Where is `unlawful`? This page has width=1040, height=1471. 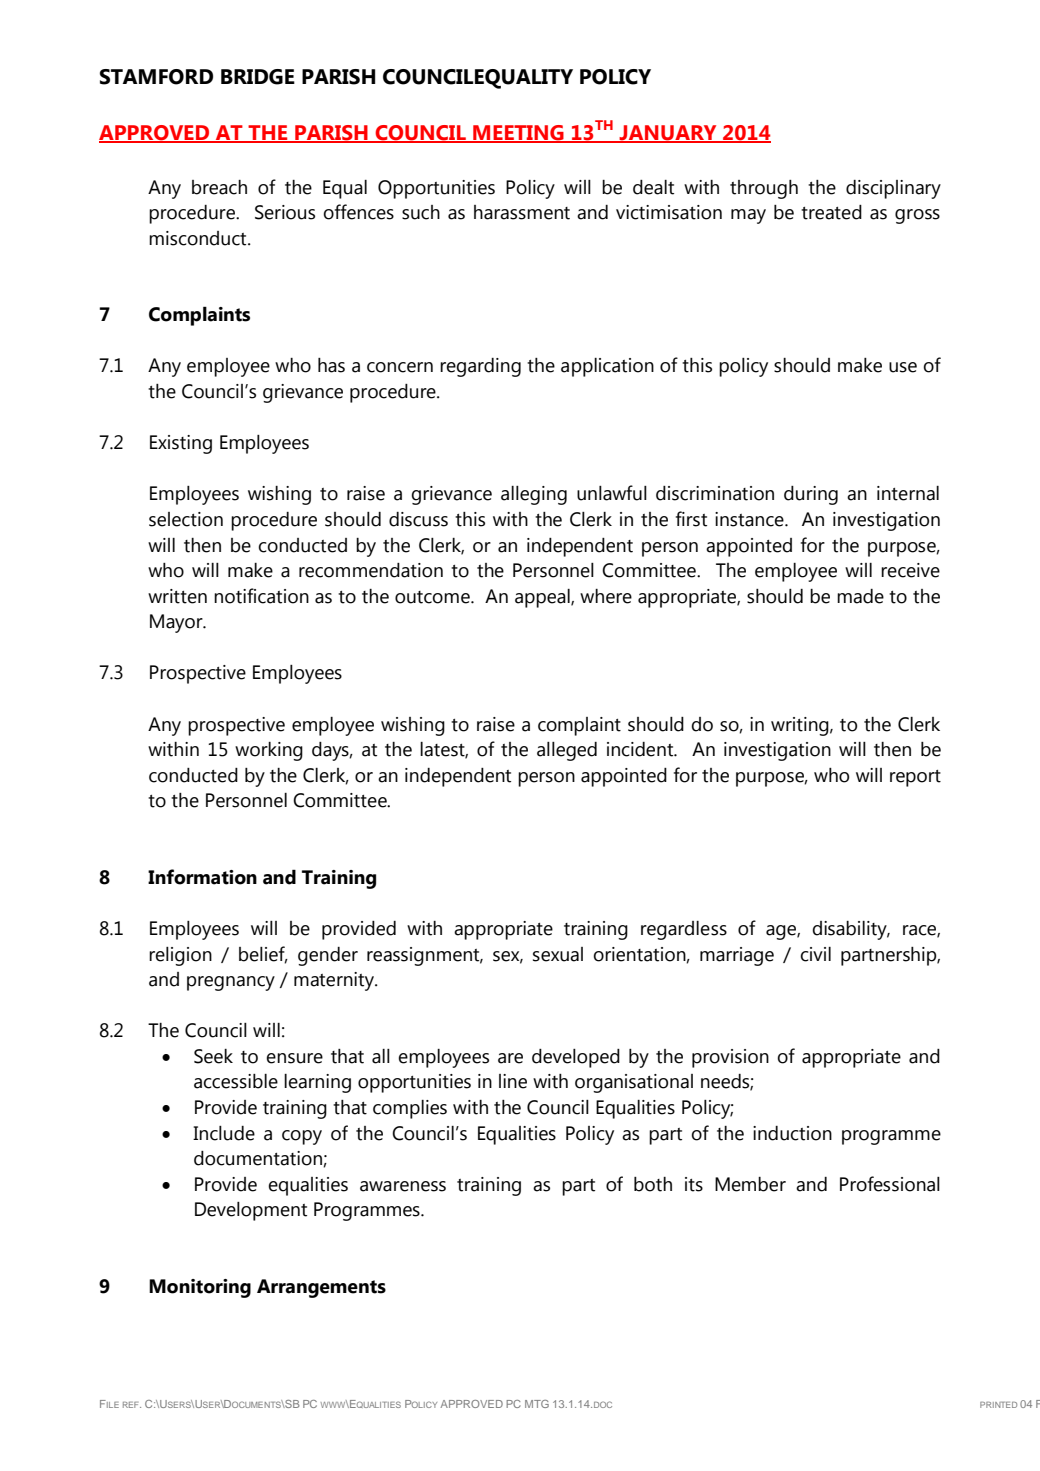
unlawful is located at coordinates (612, 493).
